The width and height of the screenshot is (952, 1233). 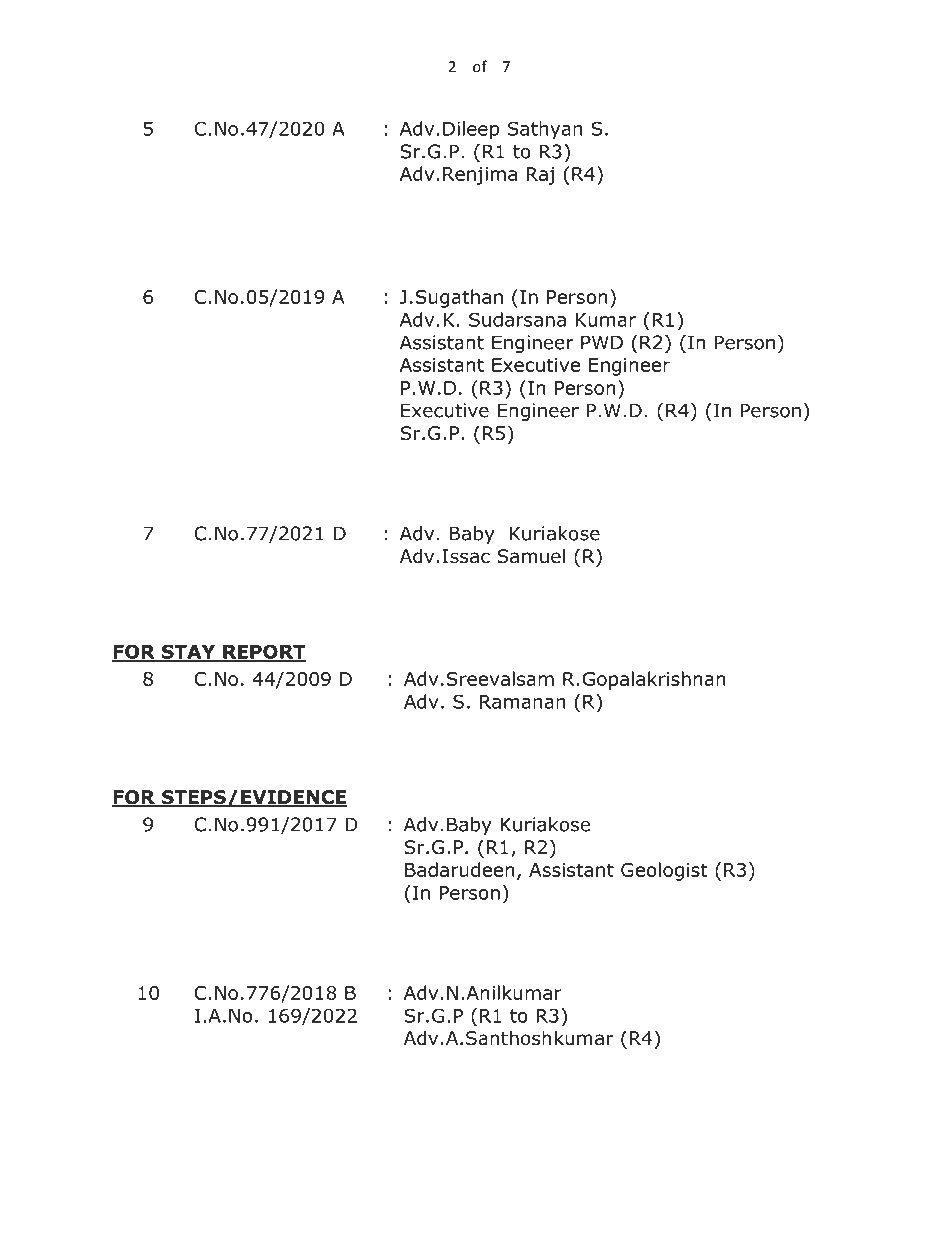 I want to click on STAY, so click(x=188, y=652).
